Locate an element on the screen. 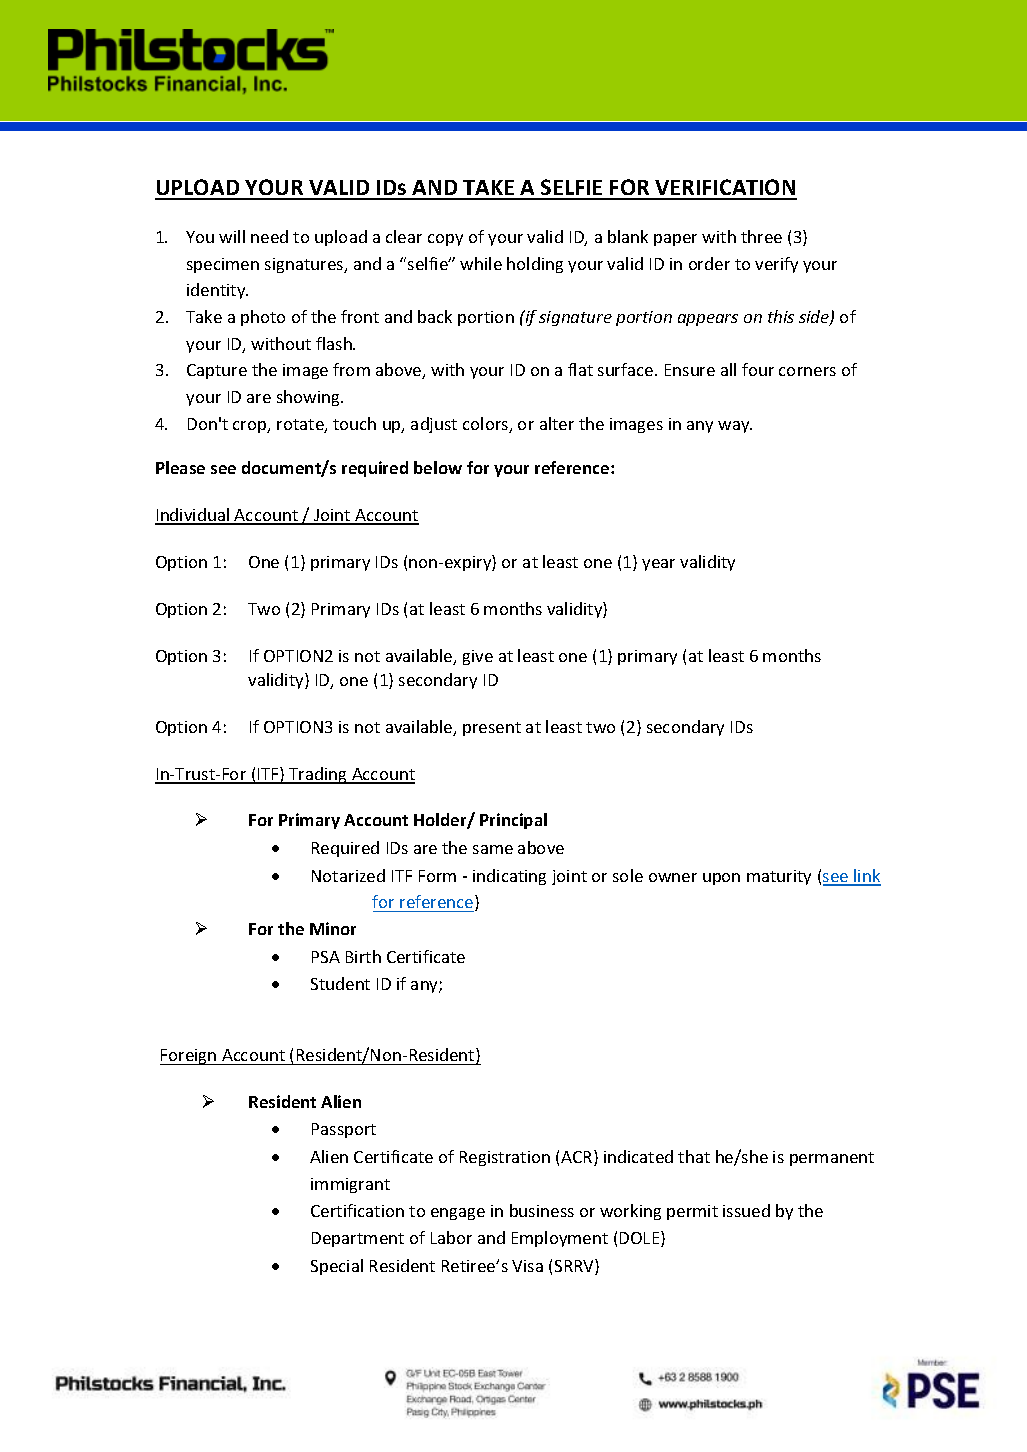 This screenshot has width=1027, height=1452. Notarized is located at coordinates (348, 875).
